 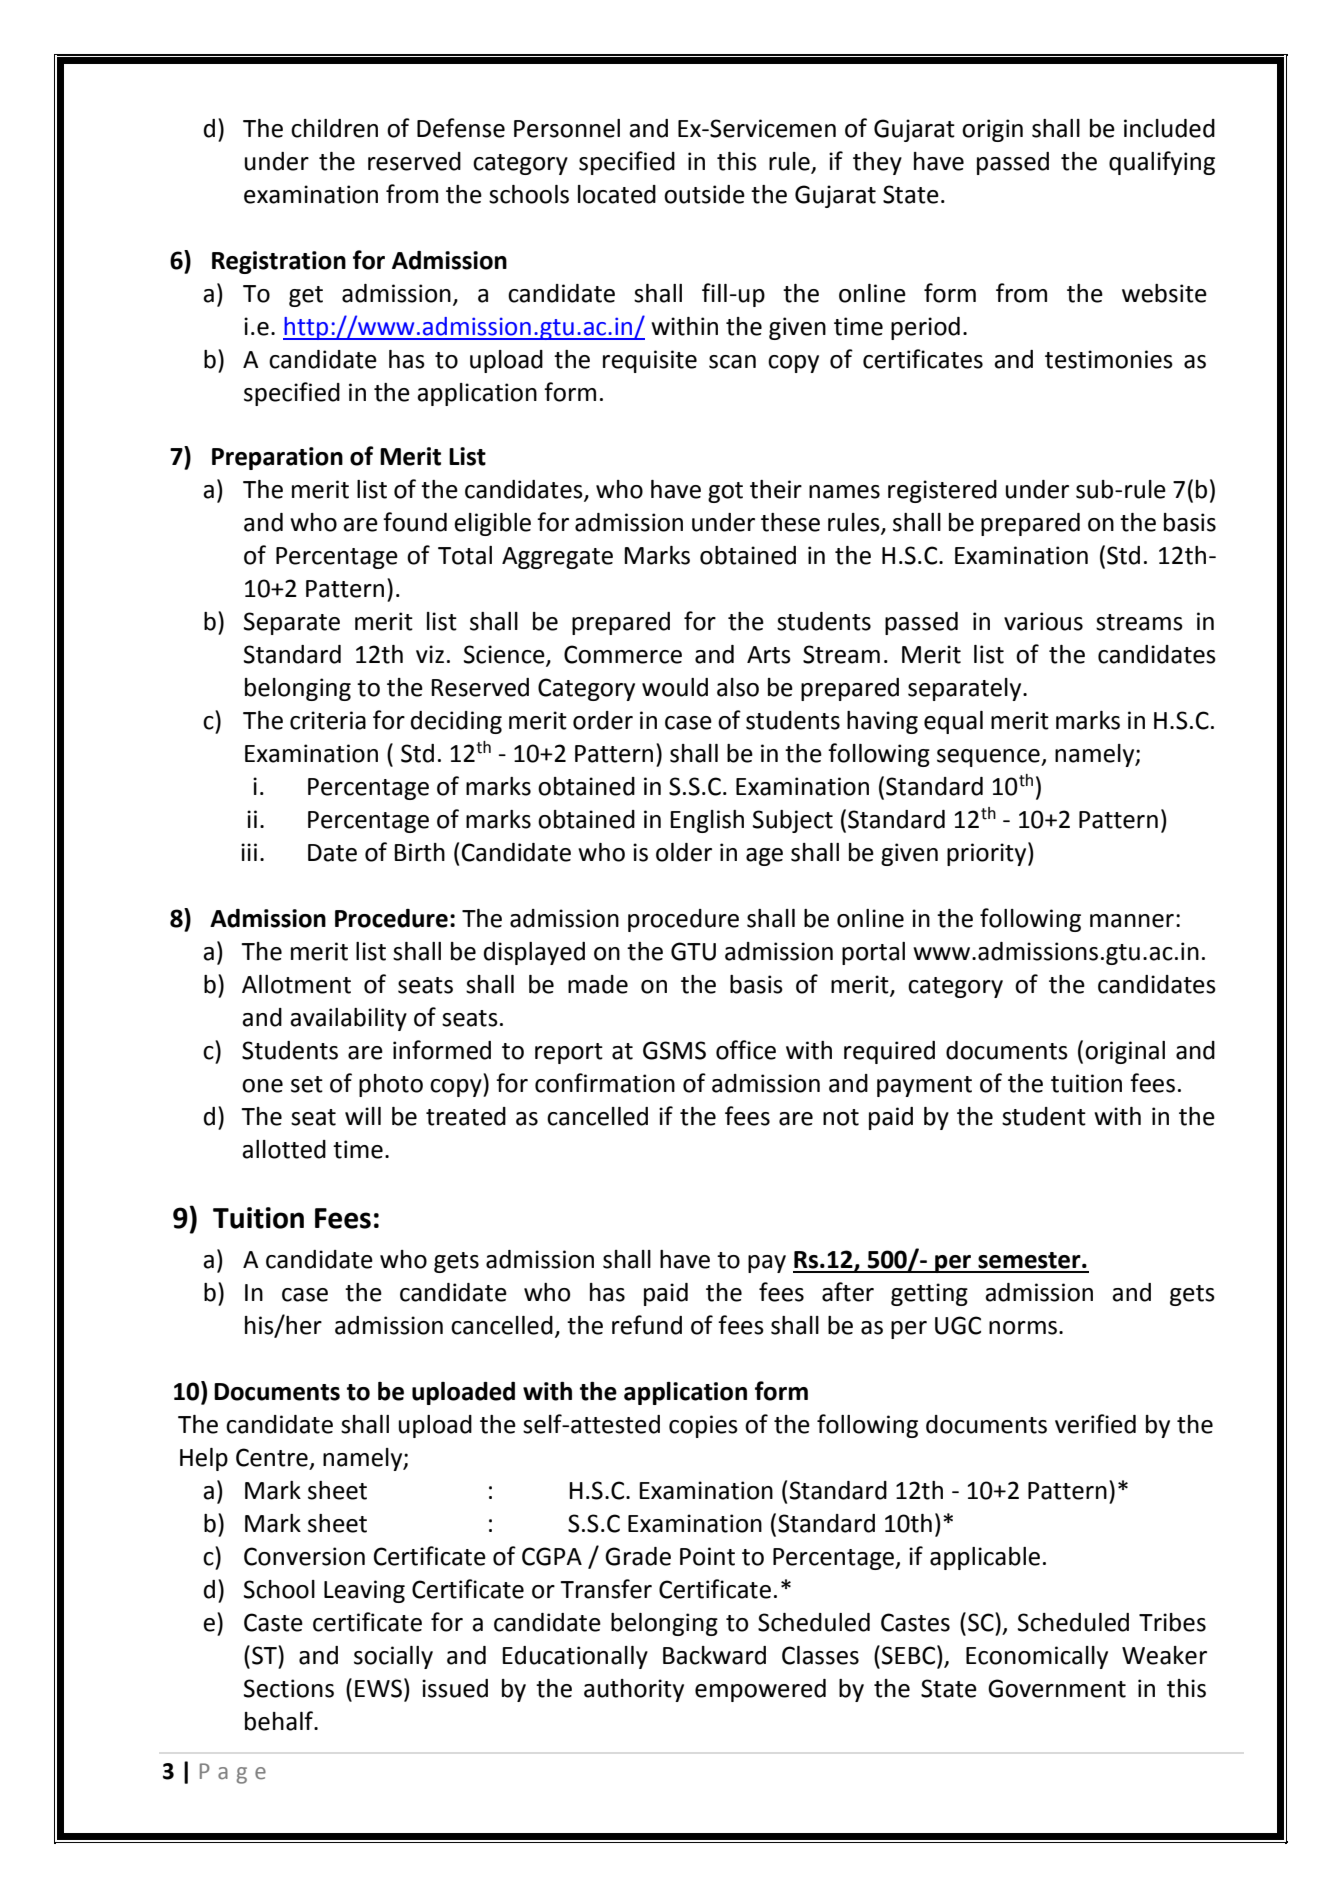 What do you see at coordinates (334, 128) in the image?
I see `children` at bounding box center [334, 128].
